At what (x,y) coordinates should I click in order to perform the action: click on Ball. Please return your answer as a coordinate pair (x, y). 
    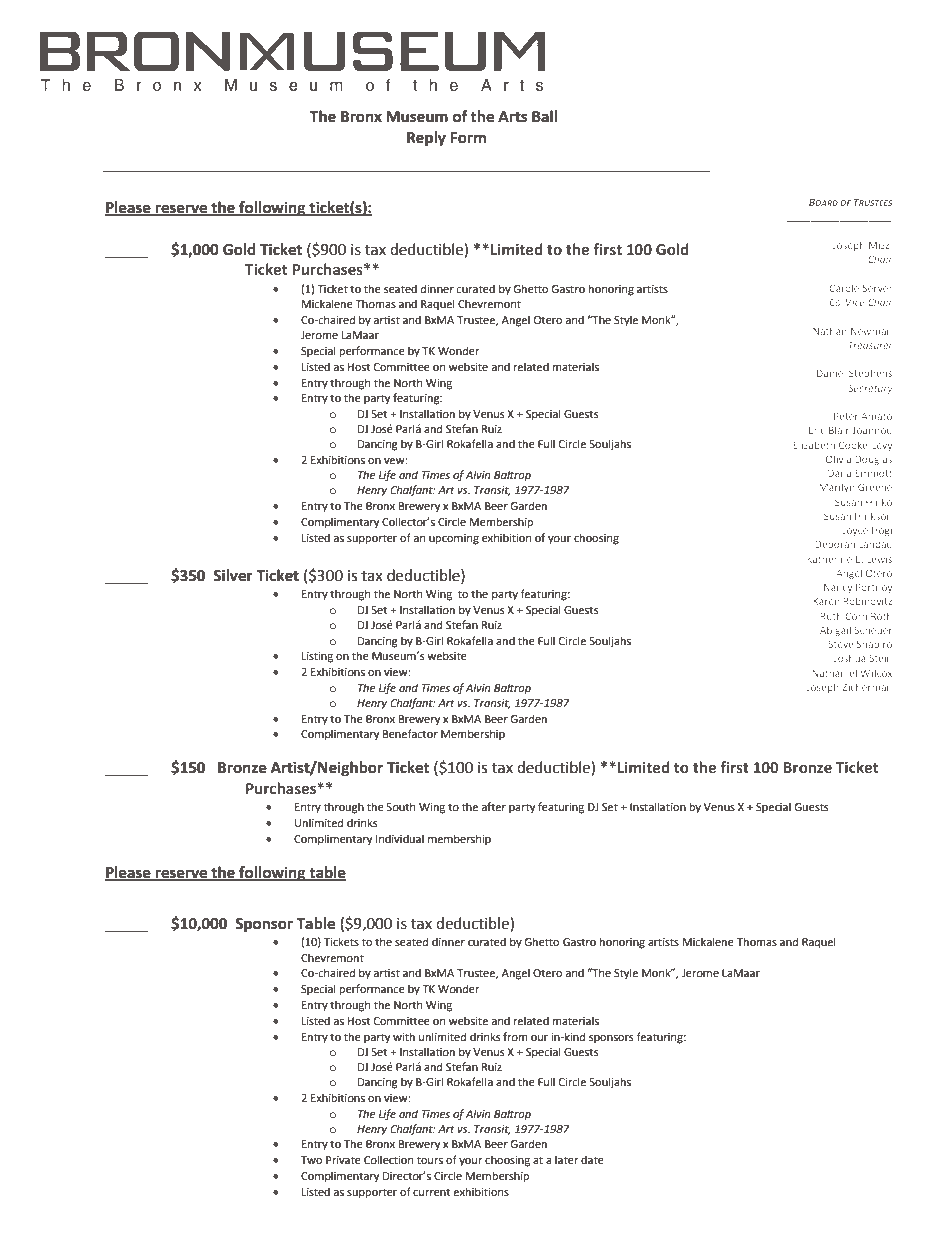
    Looking at the image, I should click on (544, 116).
